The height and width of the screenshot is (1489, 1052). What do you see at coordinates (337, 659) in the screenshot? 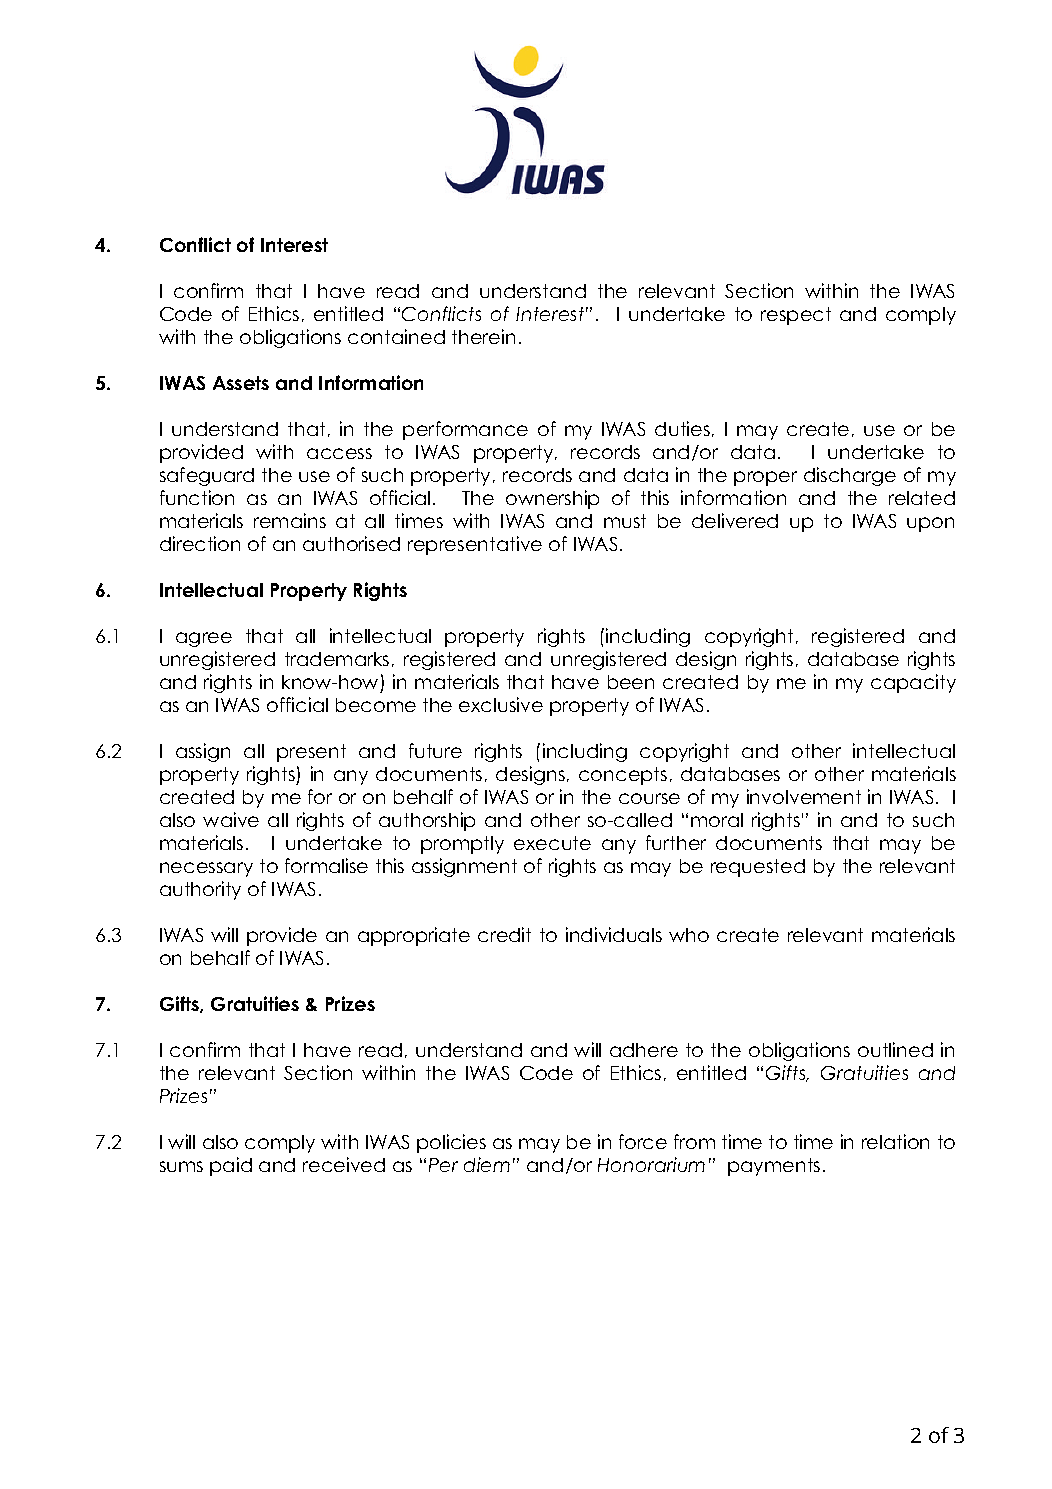
I see `trademarks` at bounding box center [337, 659].
